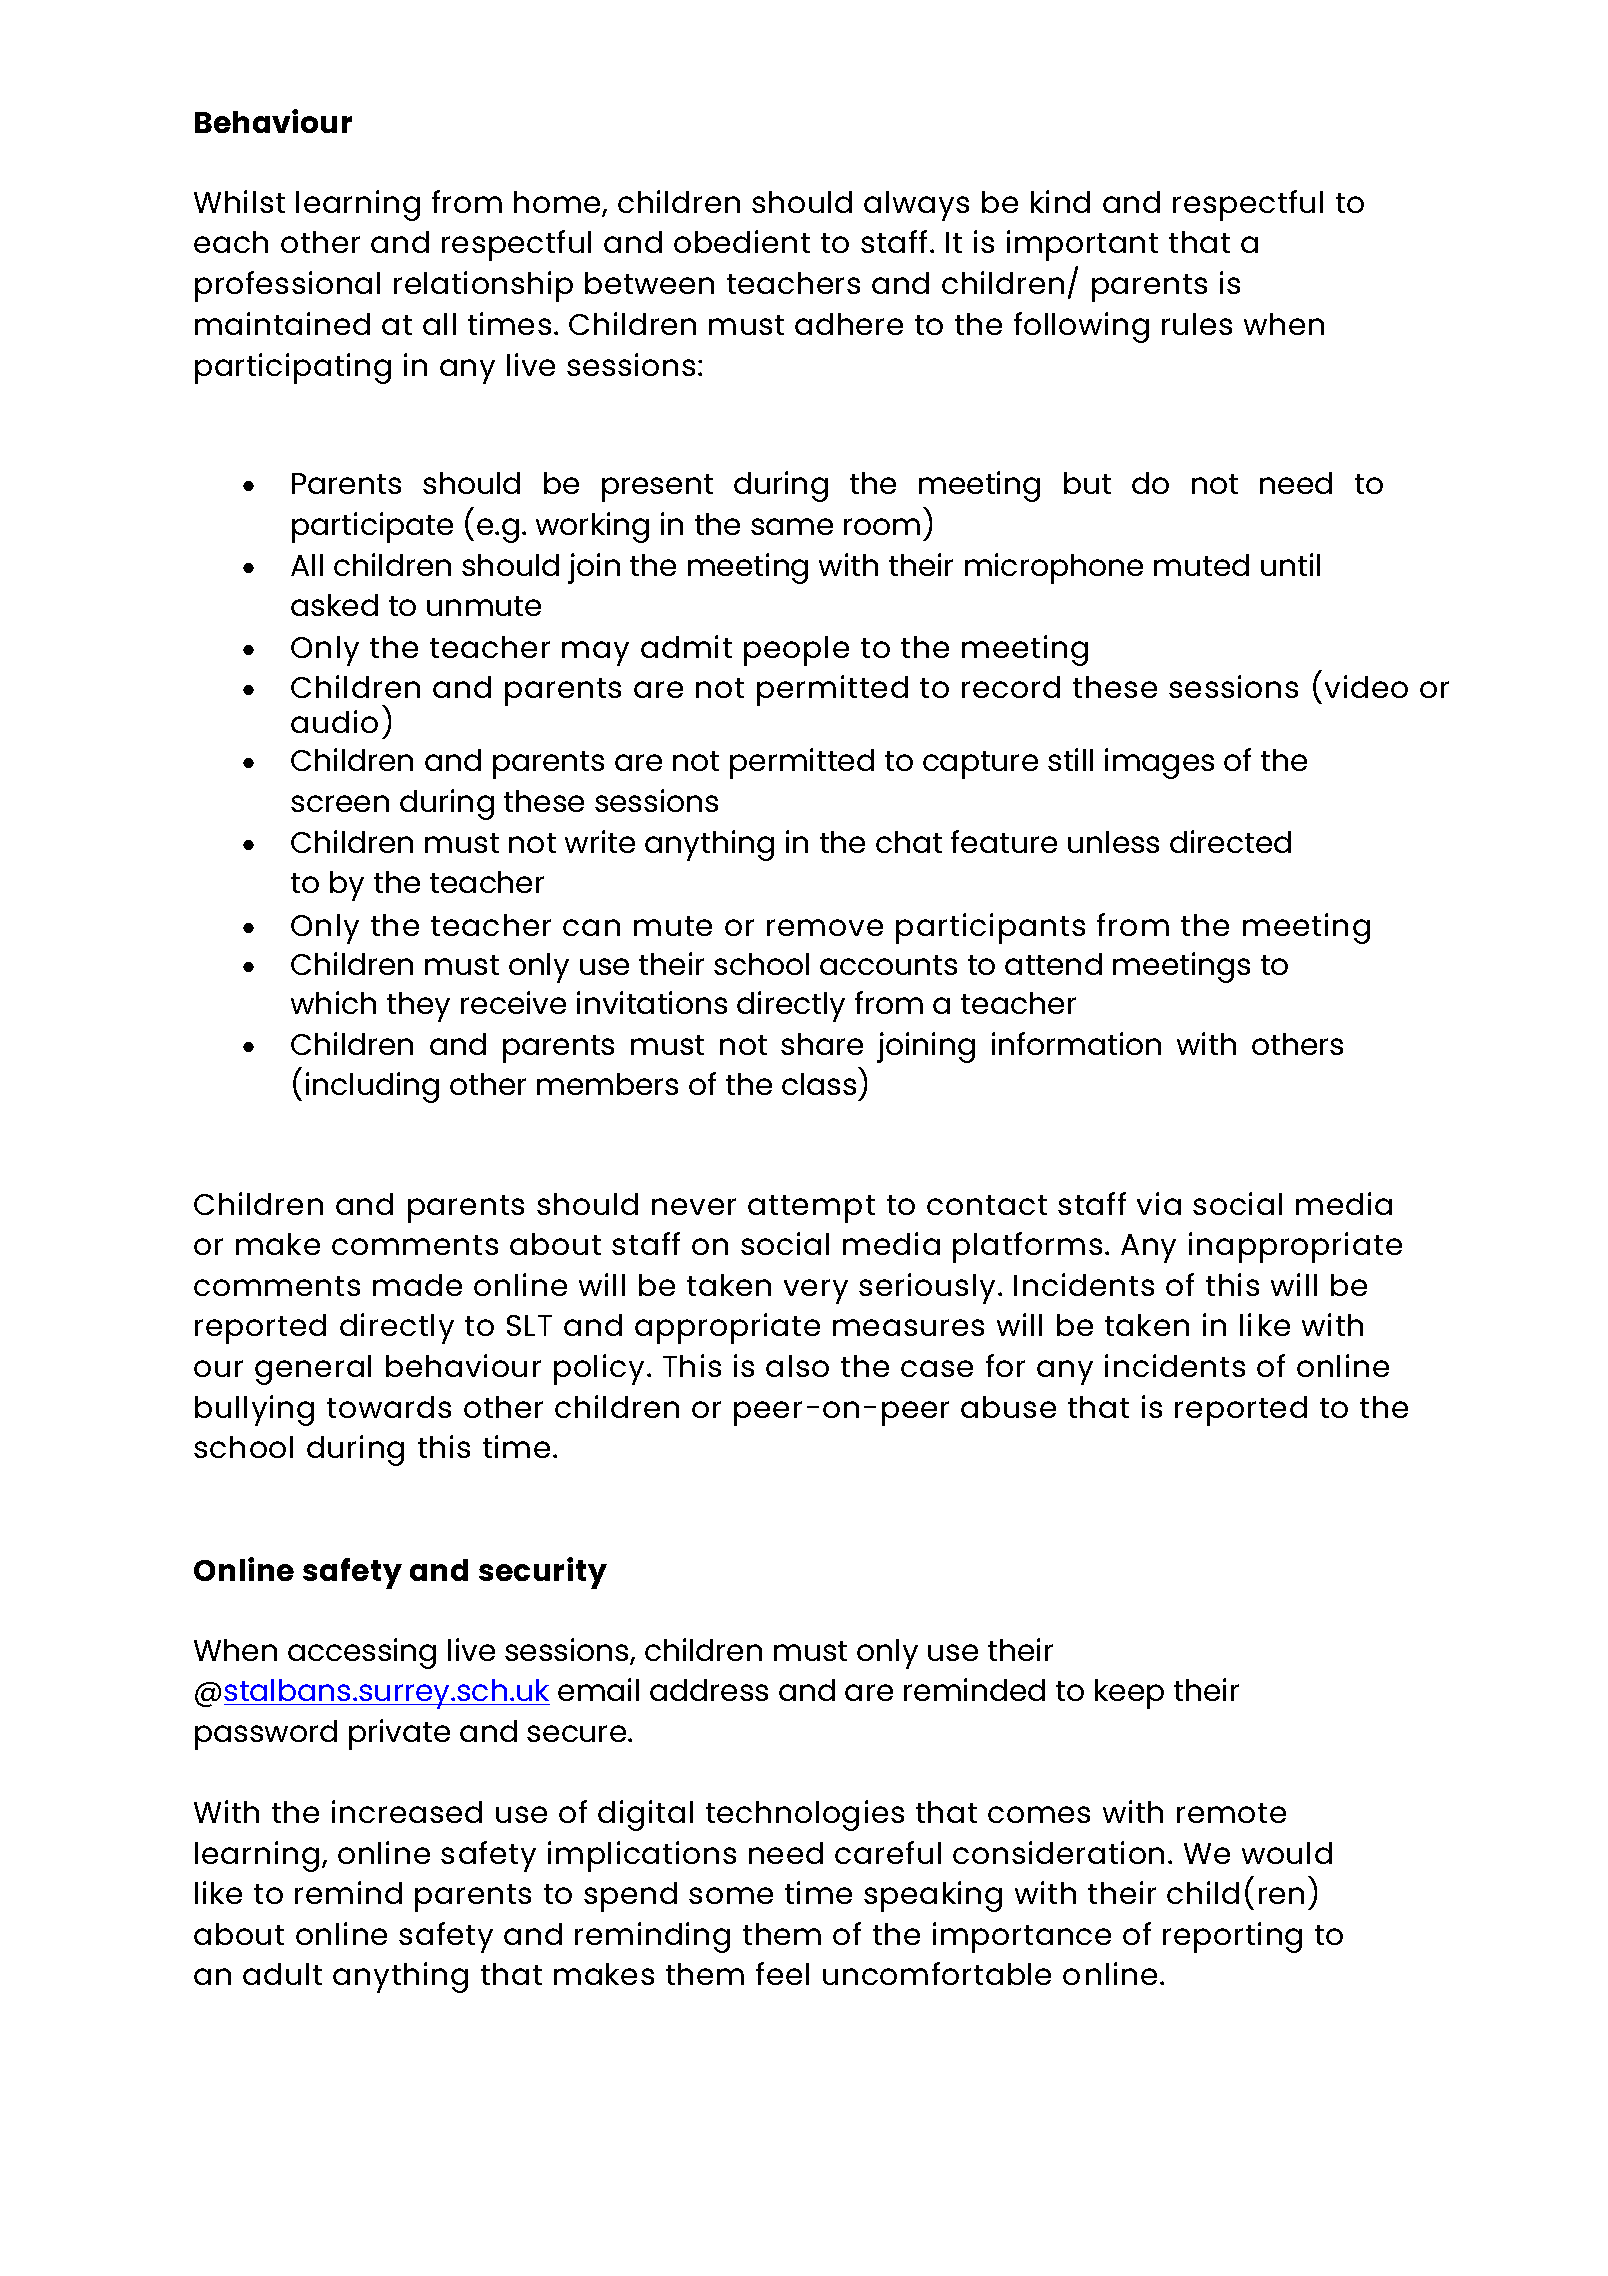 The height and width of the page is (2276, 1608). Describe the element at coordinates (742, 241) in the page. I see `obedient` at that location.
